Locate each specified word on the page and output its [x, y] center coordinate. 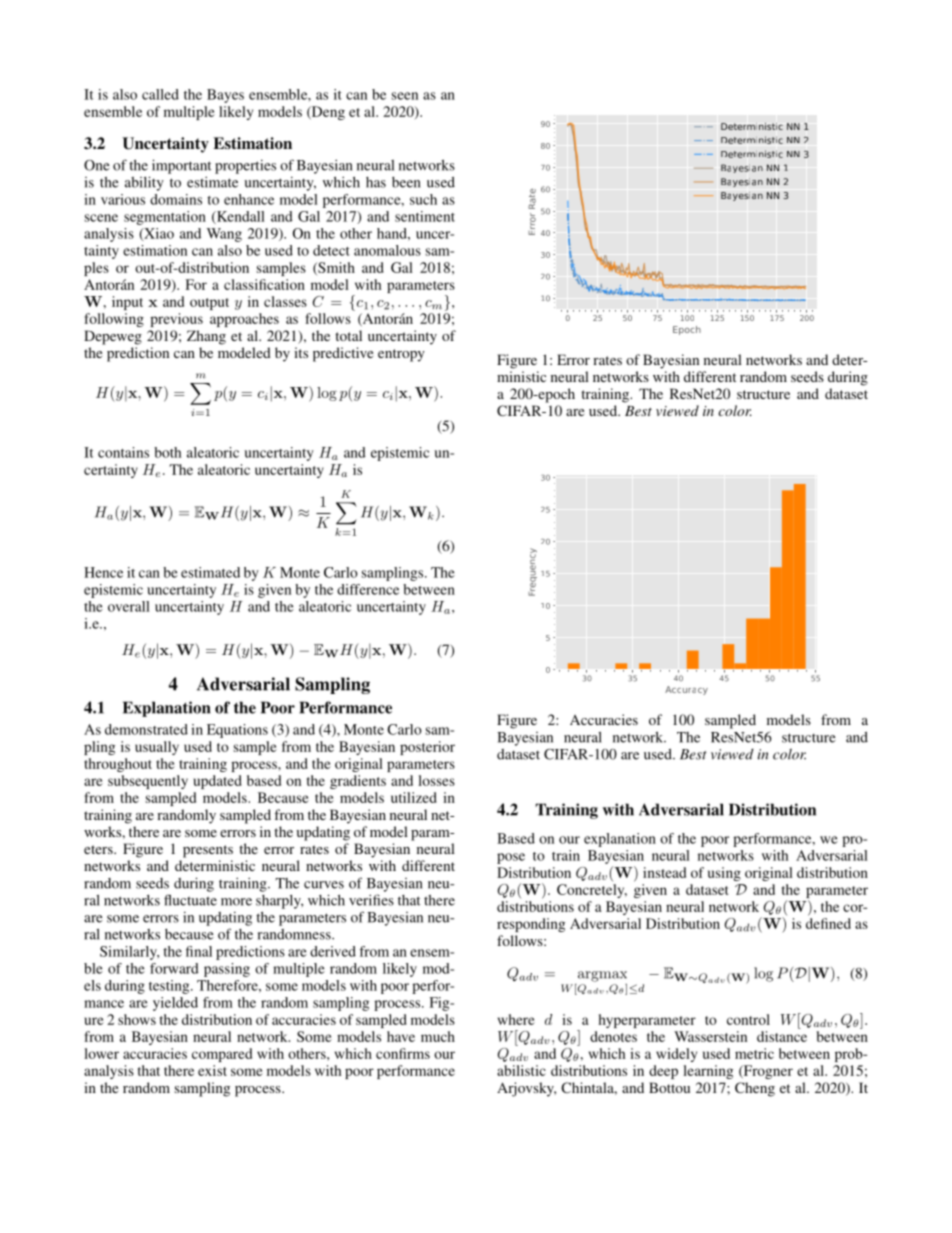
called [160, 94]
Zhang [206, 337]
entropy [401, 355]
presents [208, 851]
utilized [414, 797]
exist [212, 1070]
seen [405, 96]
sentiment [425, 216]
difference [368, 589]
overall [129, 606]
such [423, 199]
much [438, 1036]
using [724, 874]
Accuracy [686, 690]
